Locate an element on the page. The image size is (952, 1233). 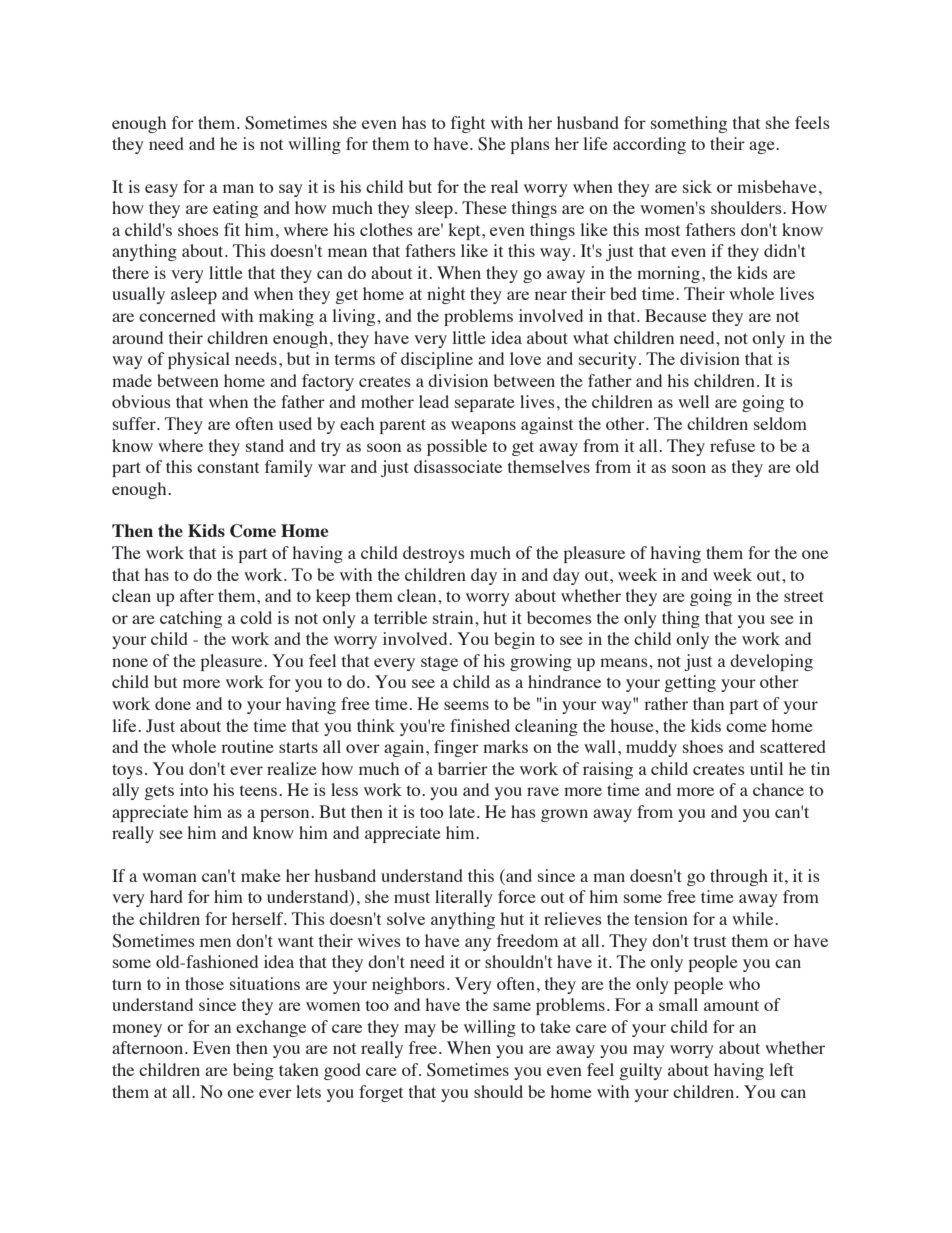
barrier is located at coordinates (463, 768).
